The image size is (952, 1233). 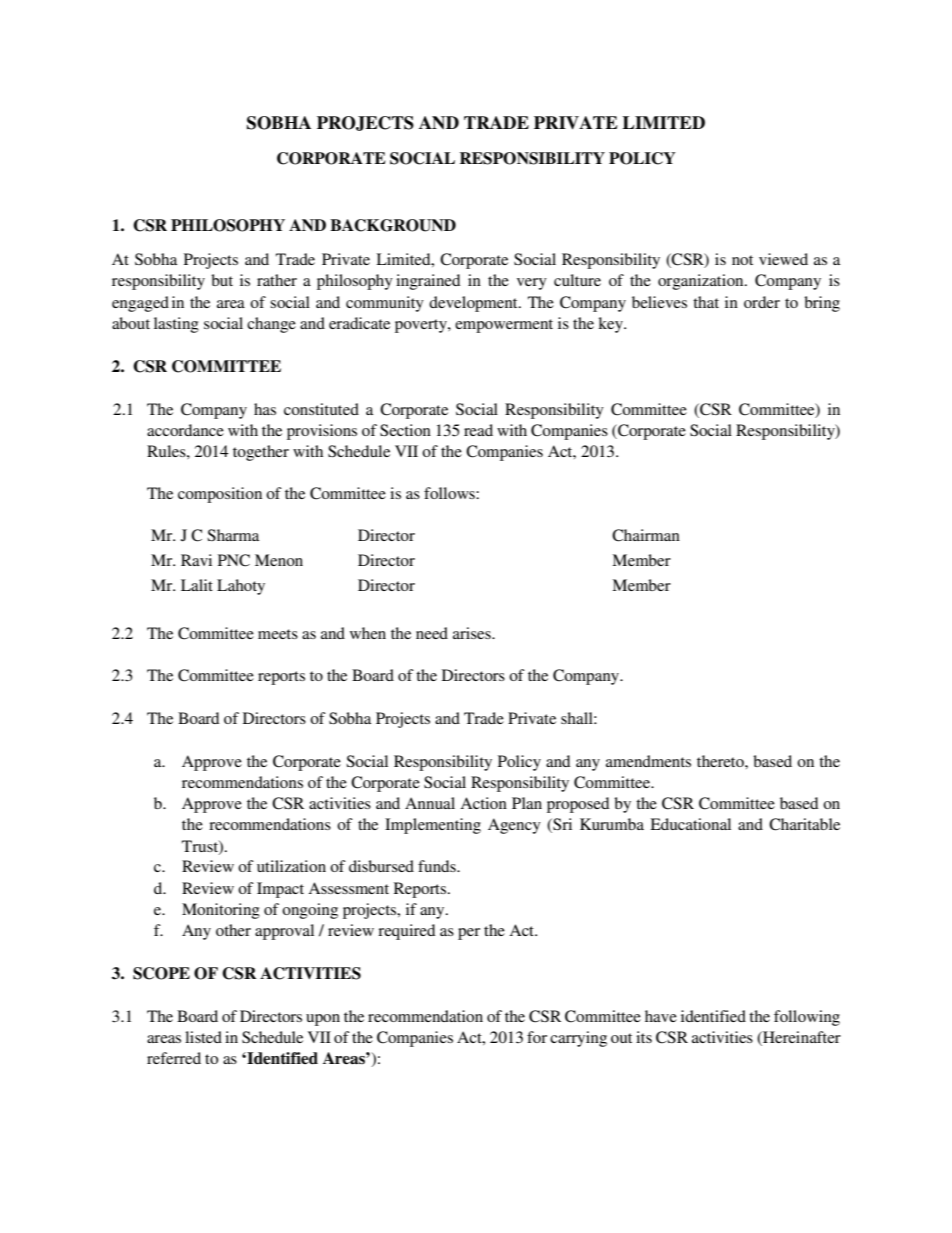 What do you see at coordinates (278, 634) in the screenshot?
I see `meets` at bounding box center [278, 634].
